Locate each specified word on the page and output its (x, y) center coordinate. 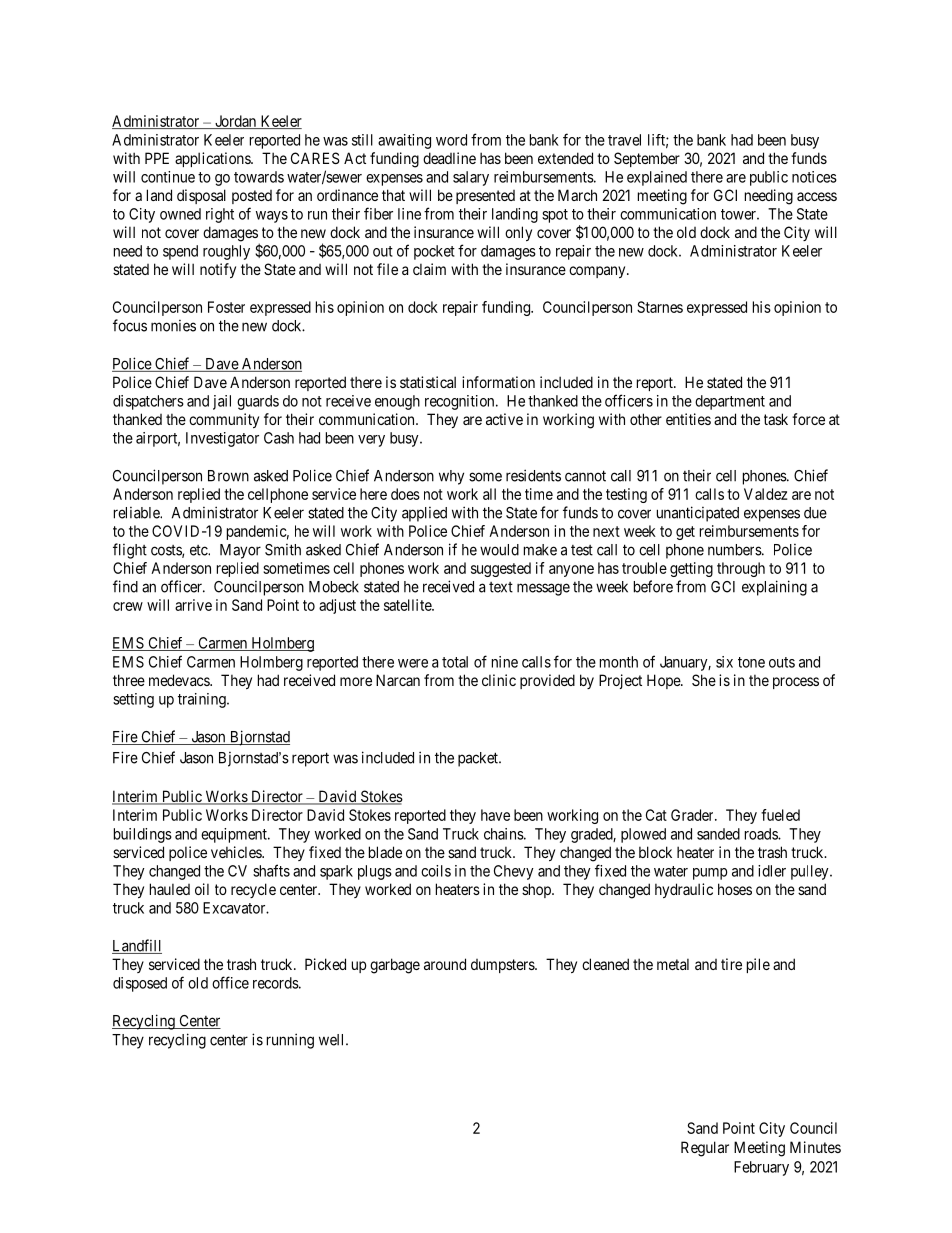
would (499, 550)
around (445, 964)
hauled (170, 889)
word (451, 140)
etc (199, 550)
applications (213, 159)
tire (731, 964)
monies (173, 326)
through (741, 569)
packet (479, 759)
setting (133, 700)
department (730, 402)
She (704, 680)
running (290, 1041)
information (498, 382)
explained (657, 178)
